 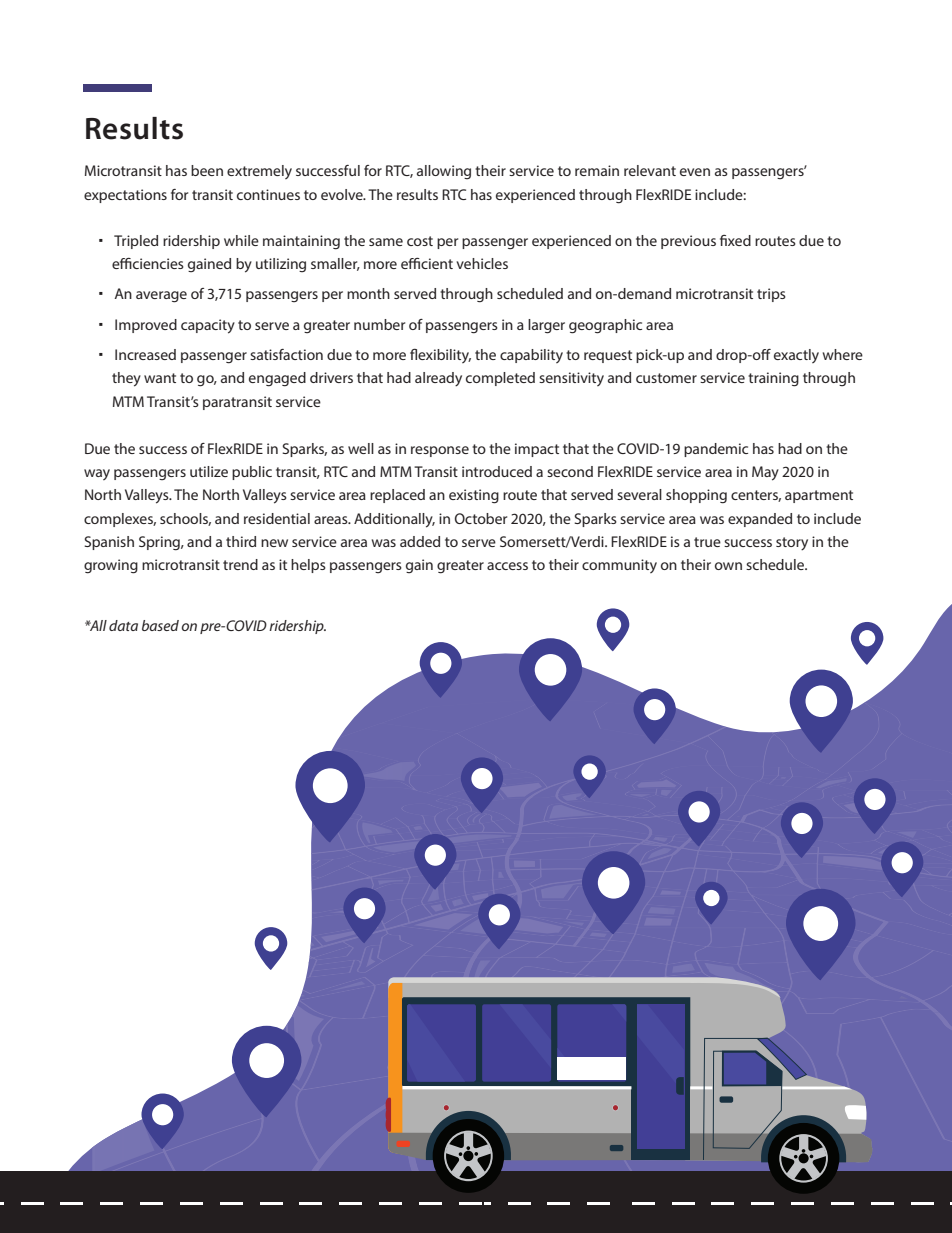 I want to click on trips, so click(x=771, y=295).
